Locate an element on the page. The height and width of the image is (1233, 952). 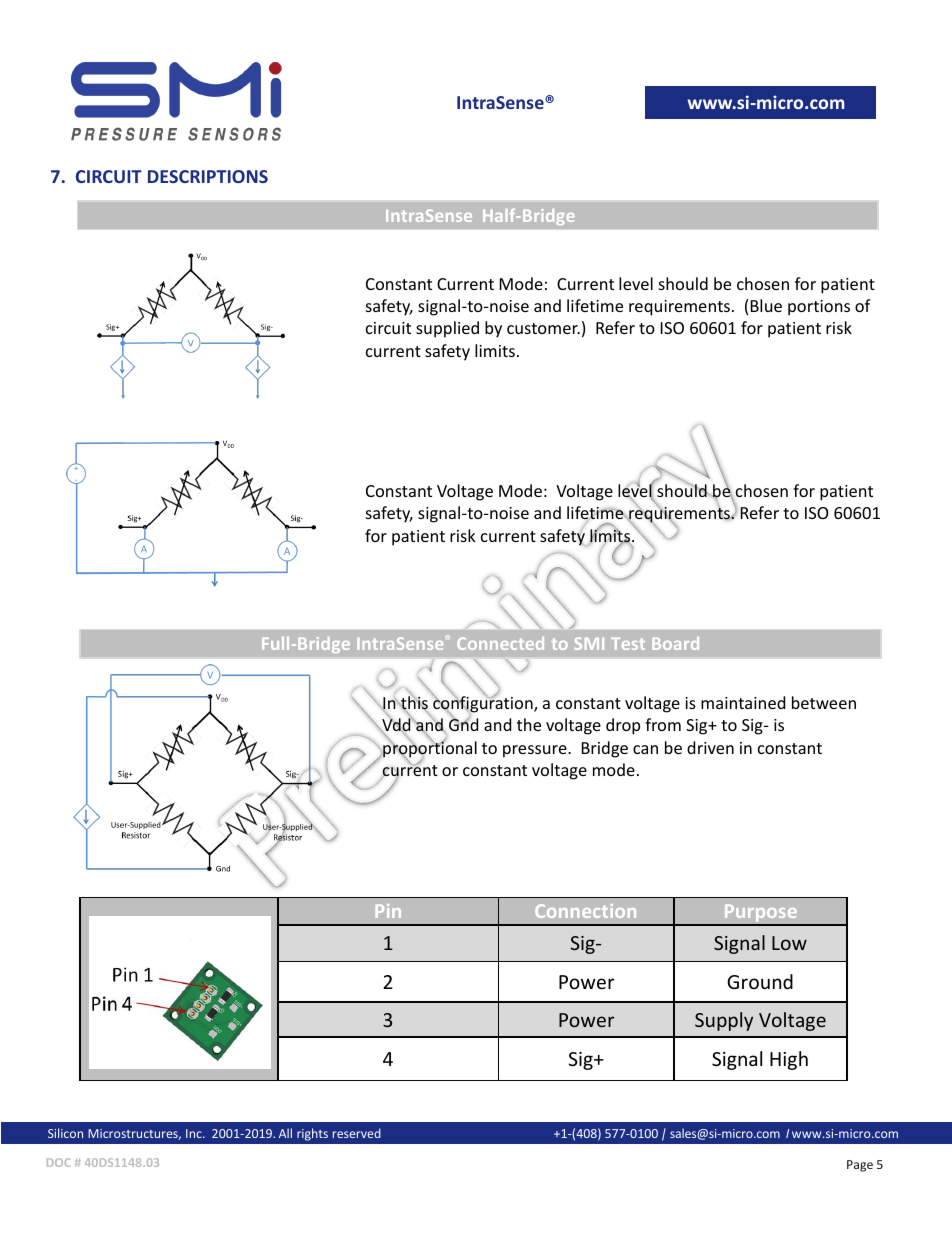
Pin is located at coordinates (388, 911).
